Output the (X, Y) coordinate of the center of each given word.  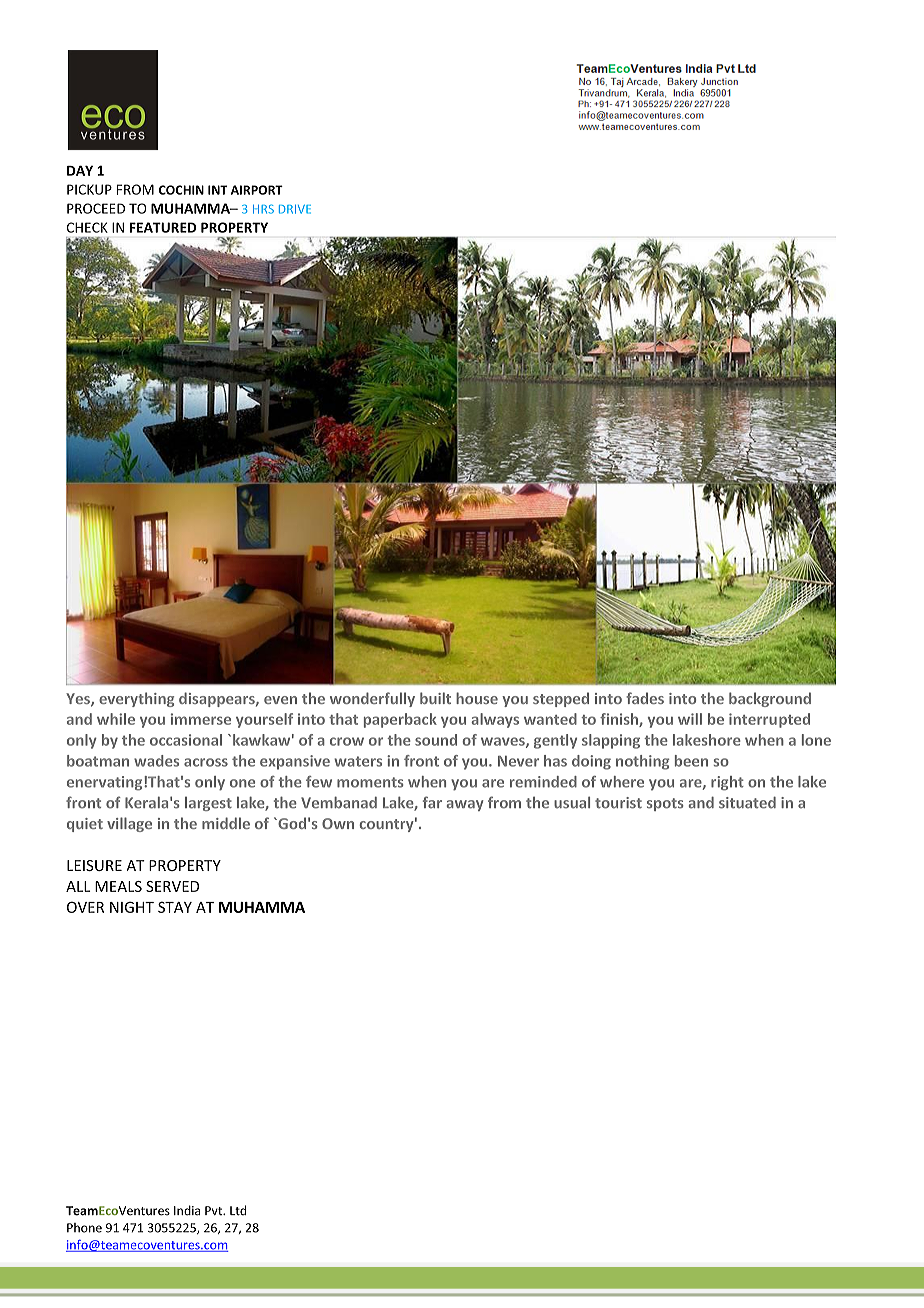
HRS (263, 209)
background (770, 699)
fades (645, 698)
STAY (175, 907)
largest (208, 804)
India (187, 1210)
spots (665, 804)
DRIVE (295, 209)
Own (338, 823)
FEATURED (163, 227)
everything (136, 699)
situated (747, 803)
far (432, 802)
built (435, 698)
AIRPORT (257, 190)
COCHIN (181, 190)
